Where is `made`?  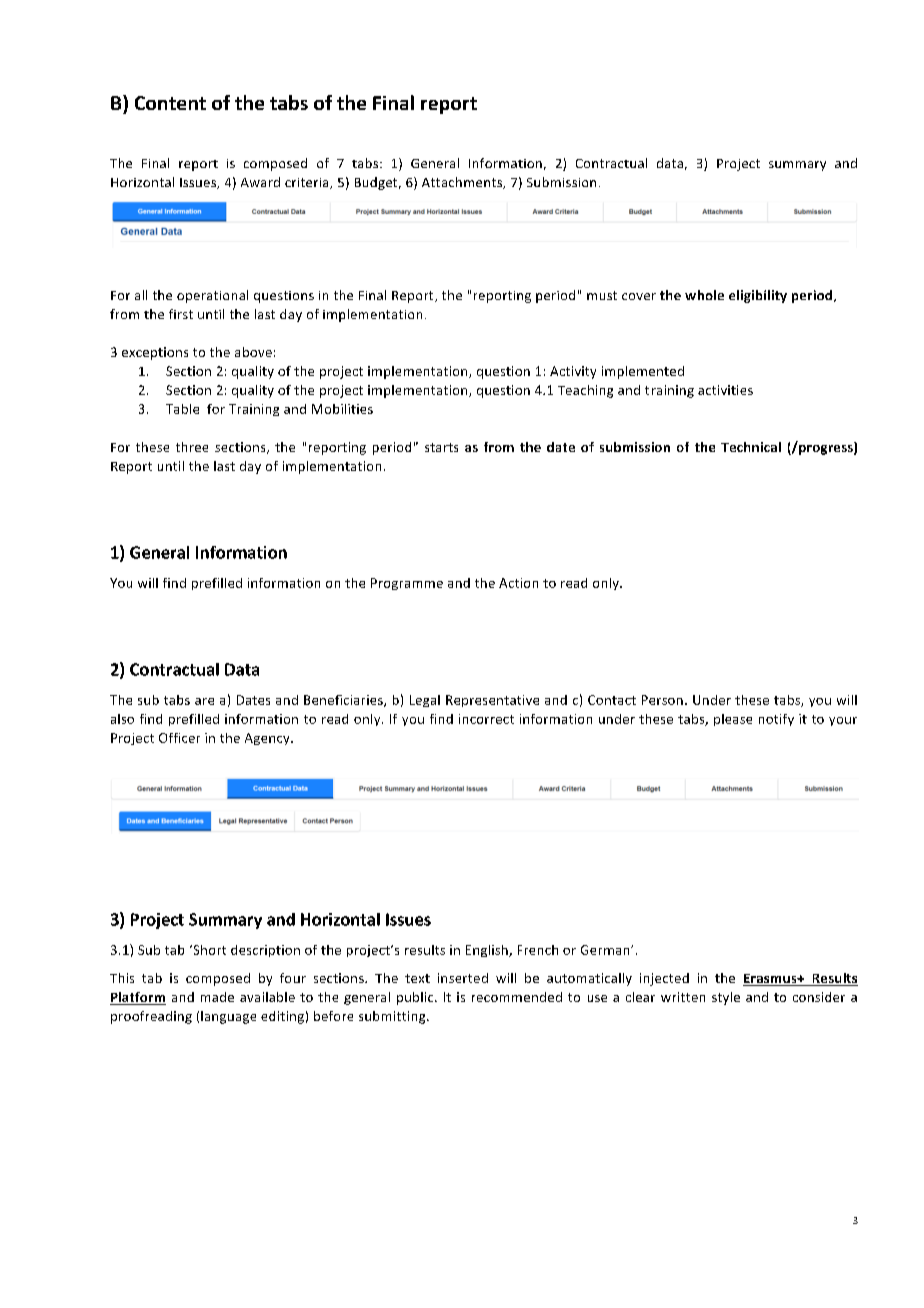
made is located at coordinates (217, 997).
